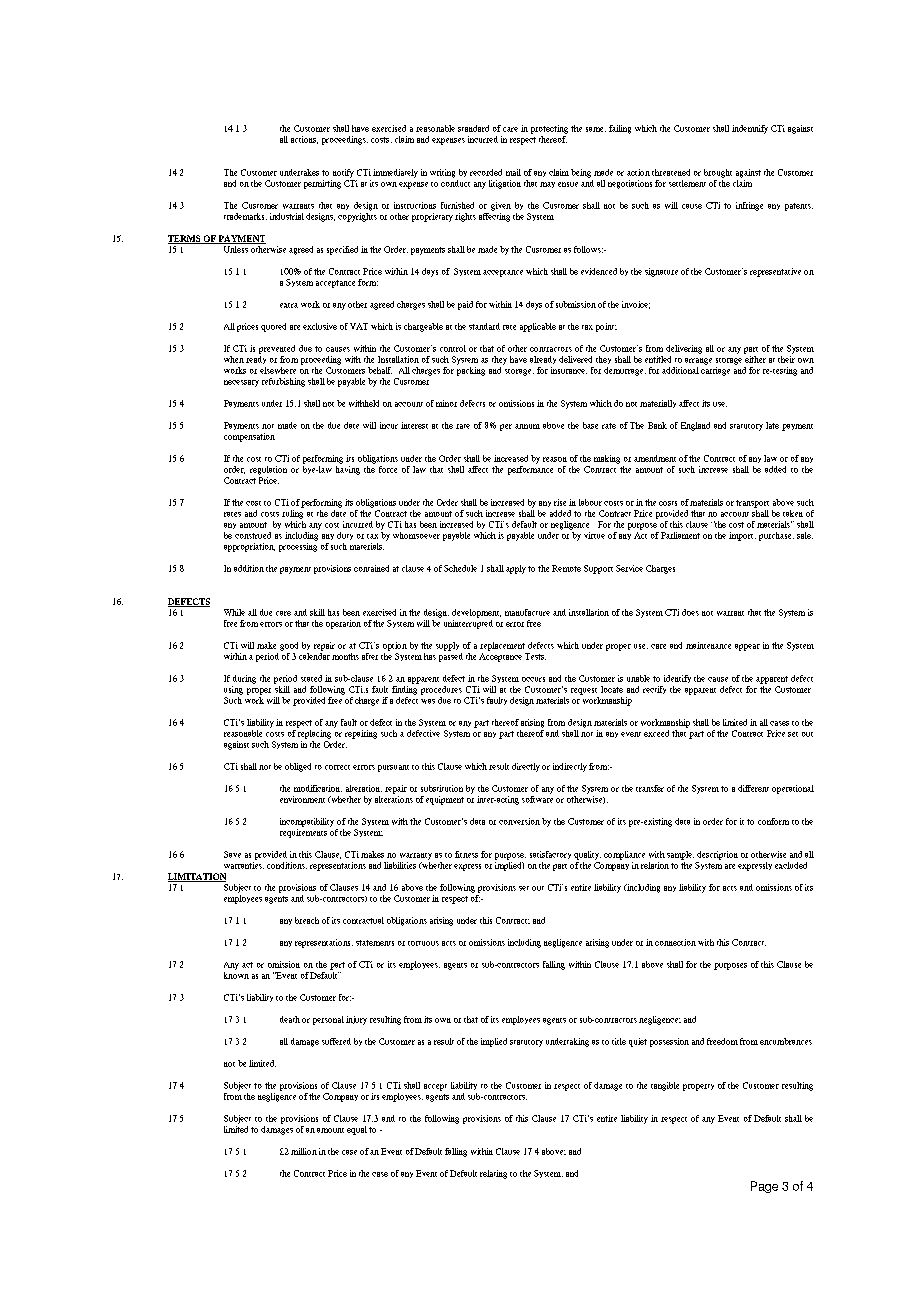 The height and width of the screenshot is (1308, 924). I want to click on relating, so click(493, 1174).
